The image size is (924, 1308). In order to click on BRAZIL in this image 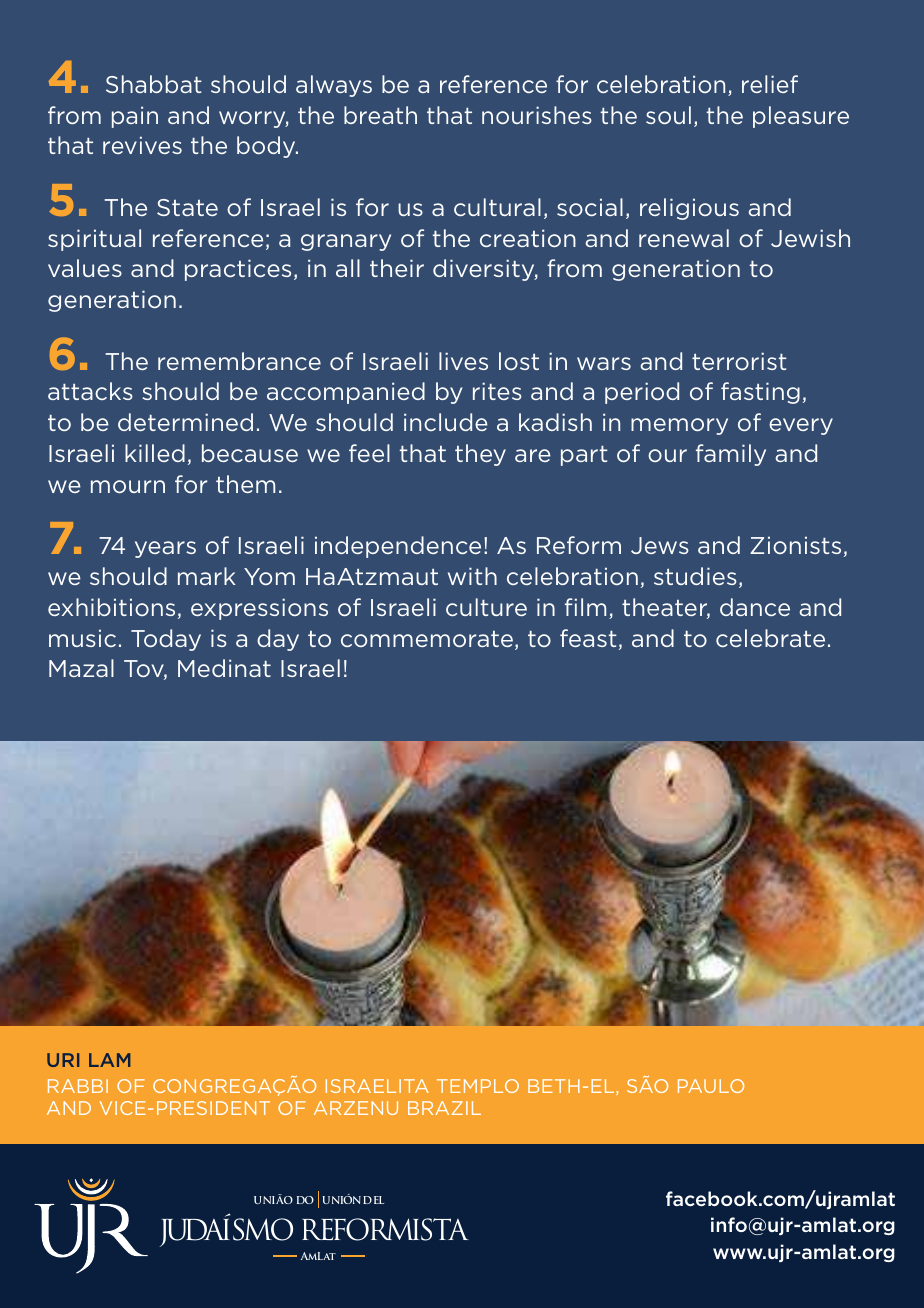, I will do `click(444, 1108)`.
